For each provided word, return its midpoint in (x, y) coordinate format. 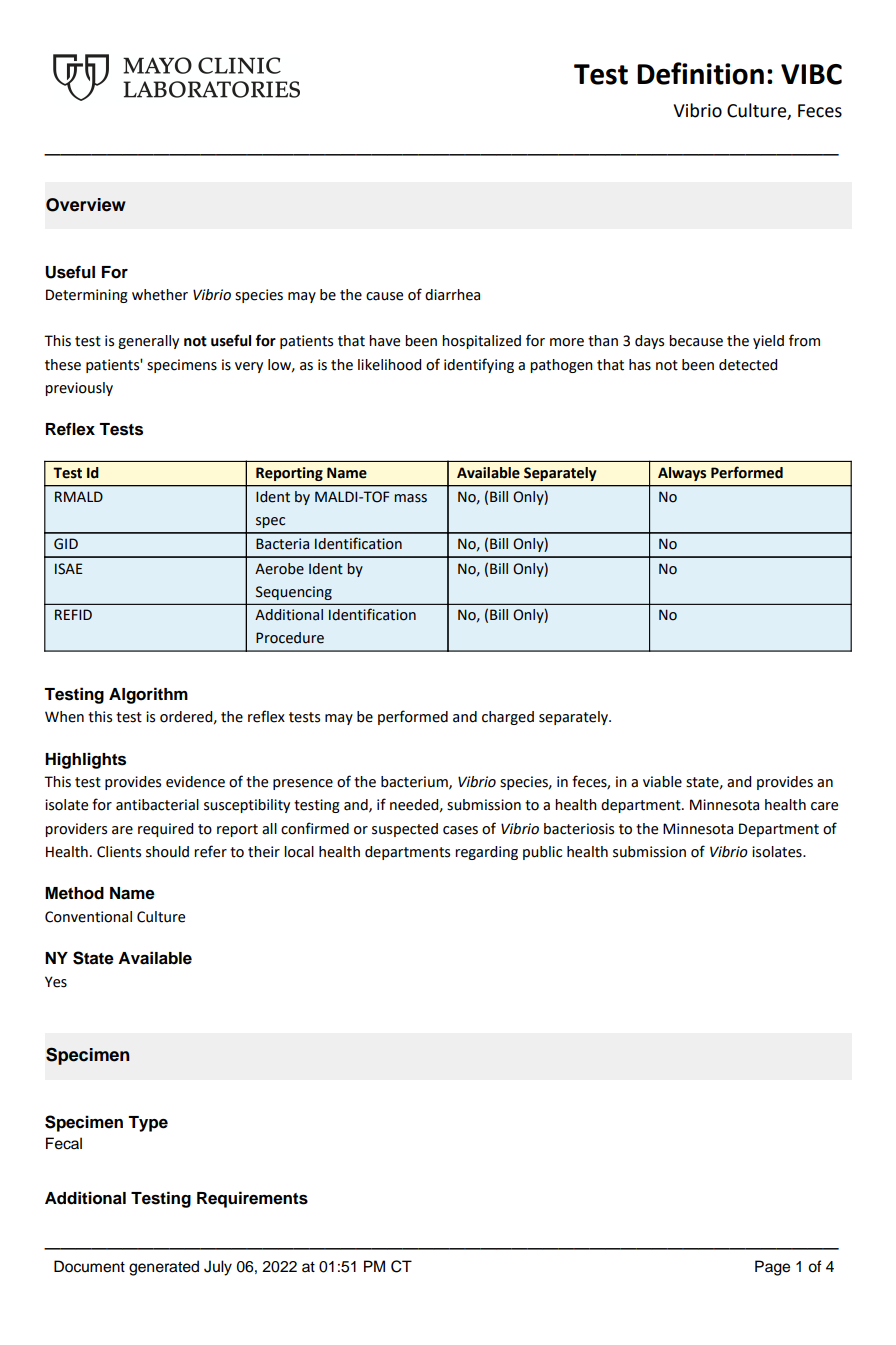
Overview (86, 205)
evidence (195, 782)
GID (66, 544)
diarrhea (452, 295)
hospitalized (481, 342)
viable (662, 782)
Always (682, 474)
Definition (700, 73)
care (824, 806)
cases (460, 830)
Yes (56, 982)
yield (768, 342)
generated (164, 1268)
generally (148, 342)
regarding (486, 853)
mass (410, 498)
